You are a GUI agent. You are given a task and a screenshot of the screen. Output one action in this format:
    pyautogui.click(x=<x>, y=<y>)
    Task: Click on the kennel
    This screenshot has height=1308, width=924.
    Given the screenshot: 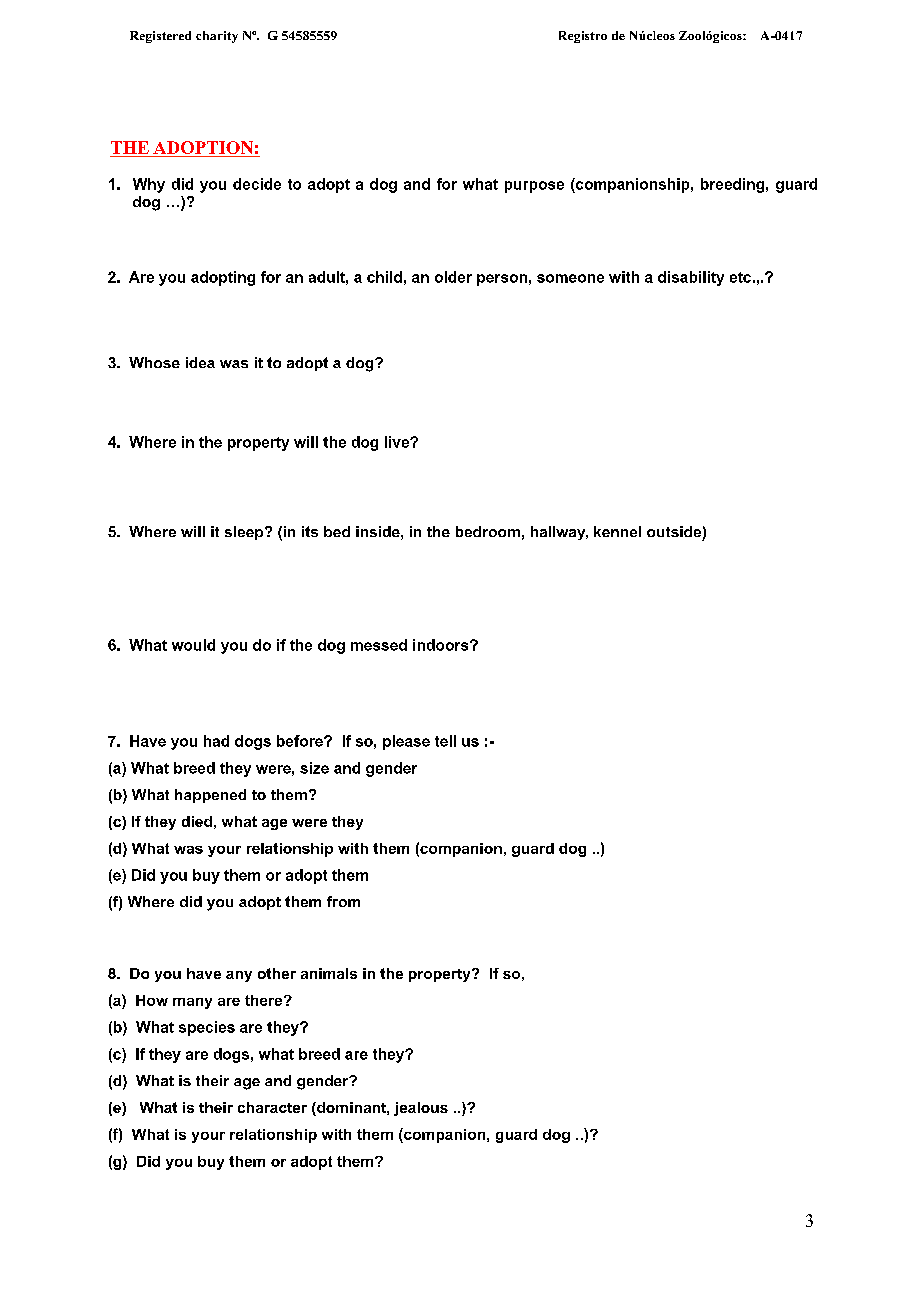 What is the action you would take?
    pyautogui.click(x=617, y=531)
